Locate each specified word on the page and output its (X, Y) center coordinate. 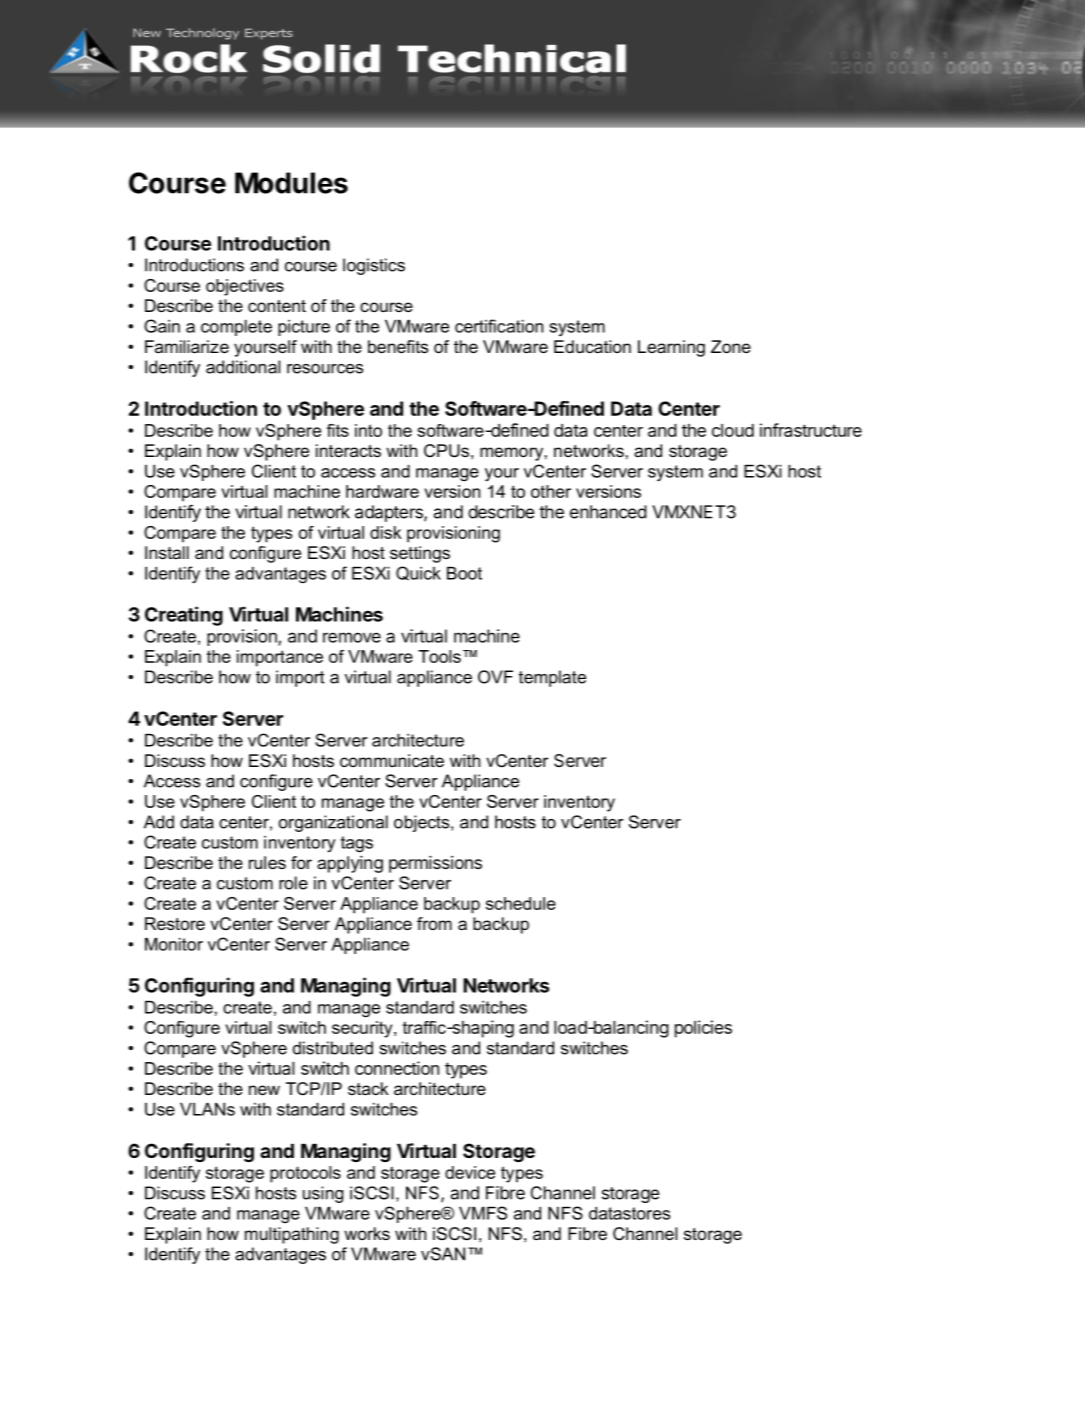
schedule (521, 903)
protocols (305, 1174)
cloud (733, 430)
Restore (175, 923)
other (551, 491)
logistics (374, 266)
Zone (731, 346)
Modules (291, 183)
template (552, 678)
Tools (439, 656)
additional (243, 367)
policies (703, 1029)
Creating (184, 616)
